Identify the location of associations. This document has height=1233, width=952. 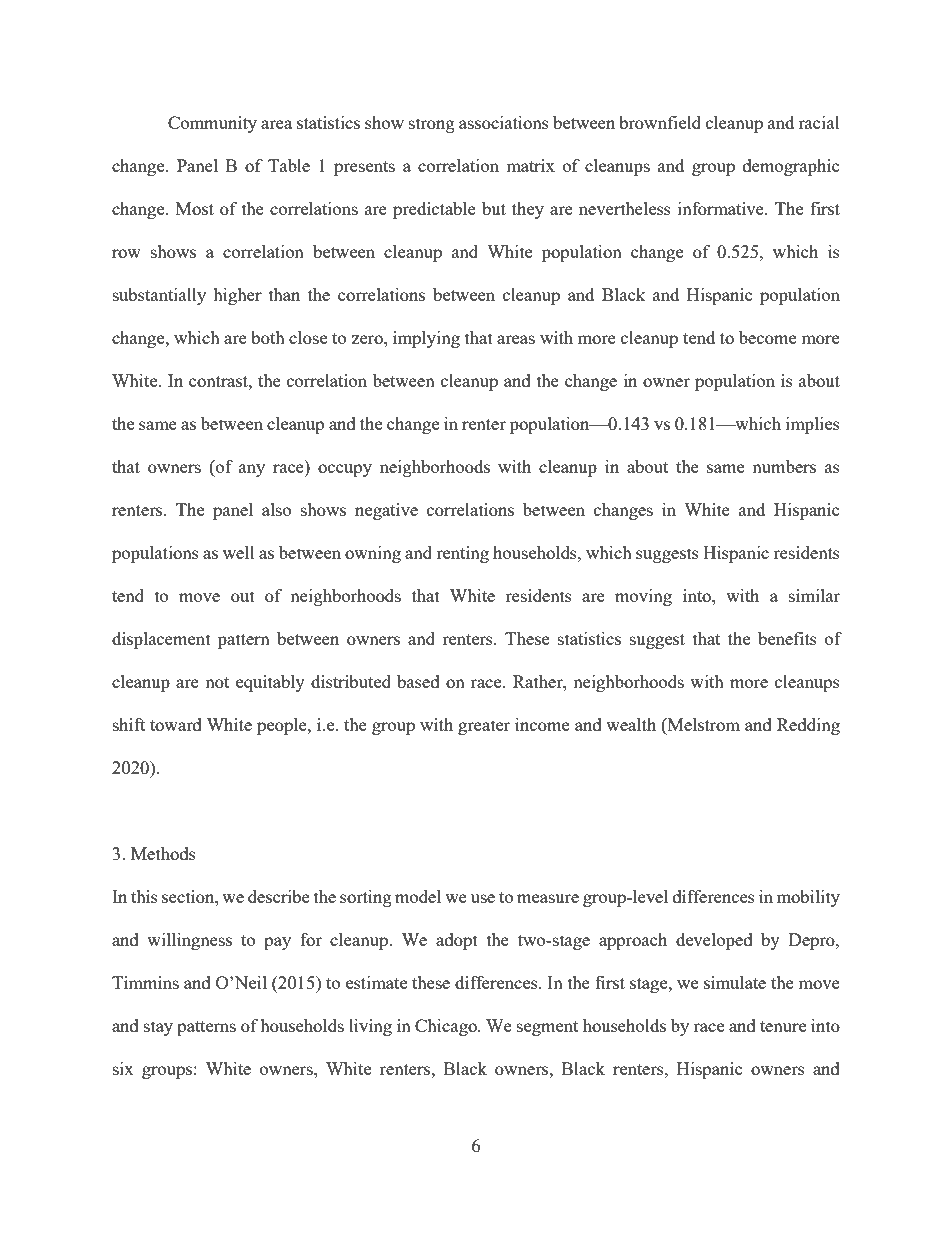
(504, 122).
